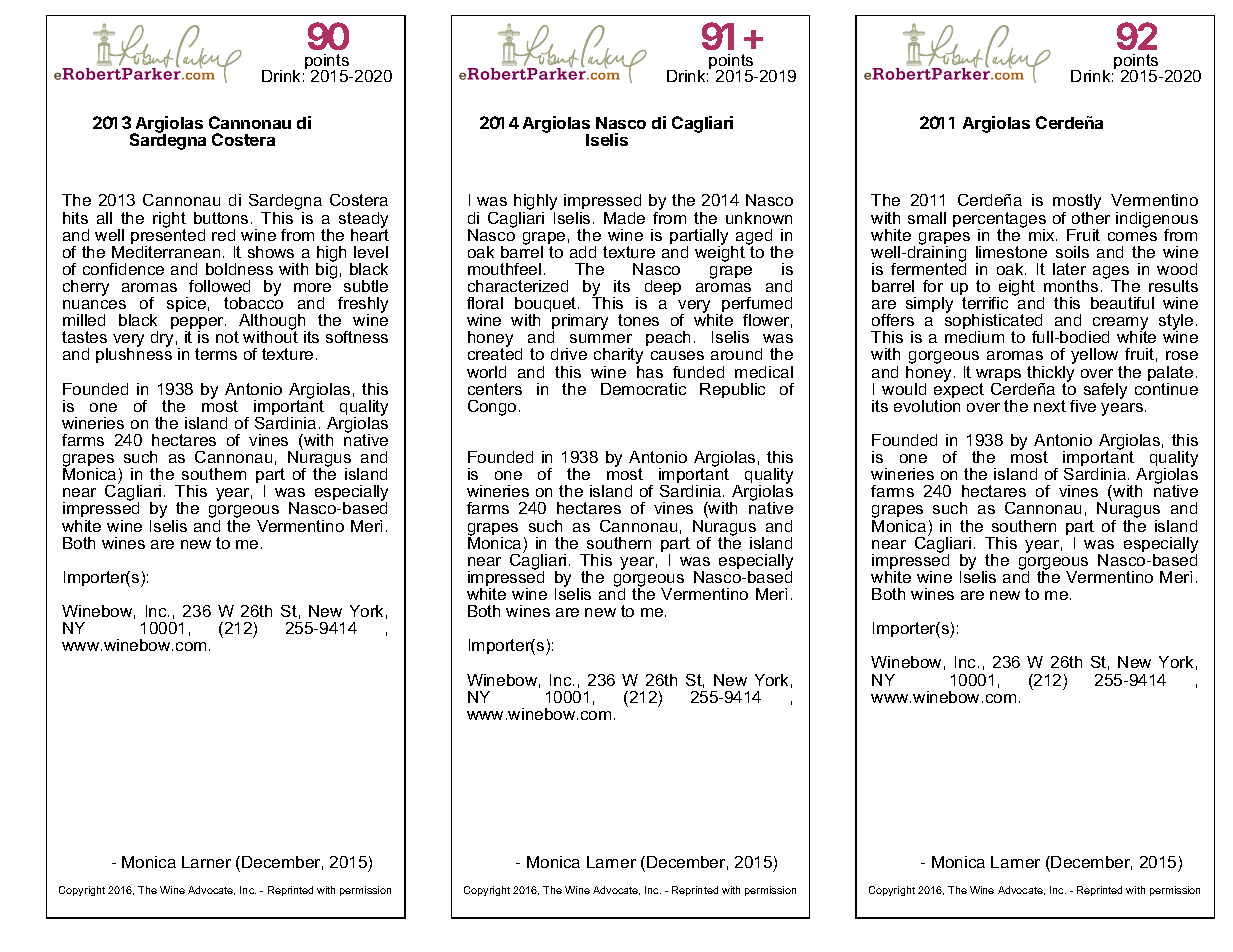 The height and width of the image is (952, 1233). Describe the element at coordinates (504, 269) in the image. I see `mouthfeel` at that location.
